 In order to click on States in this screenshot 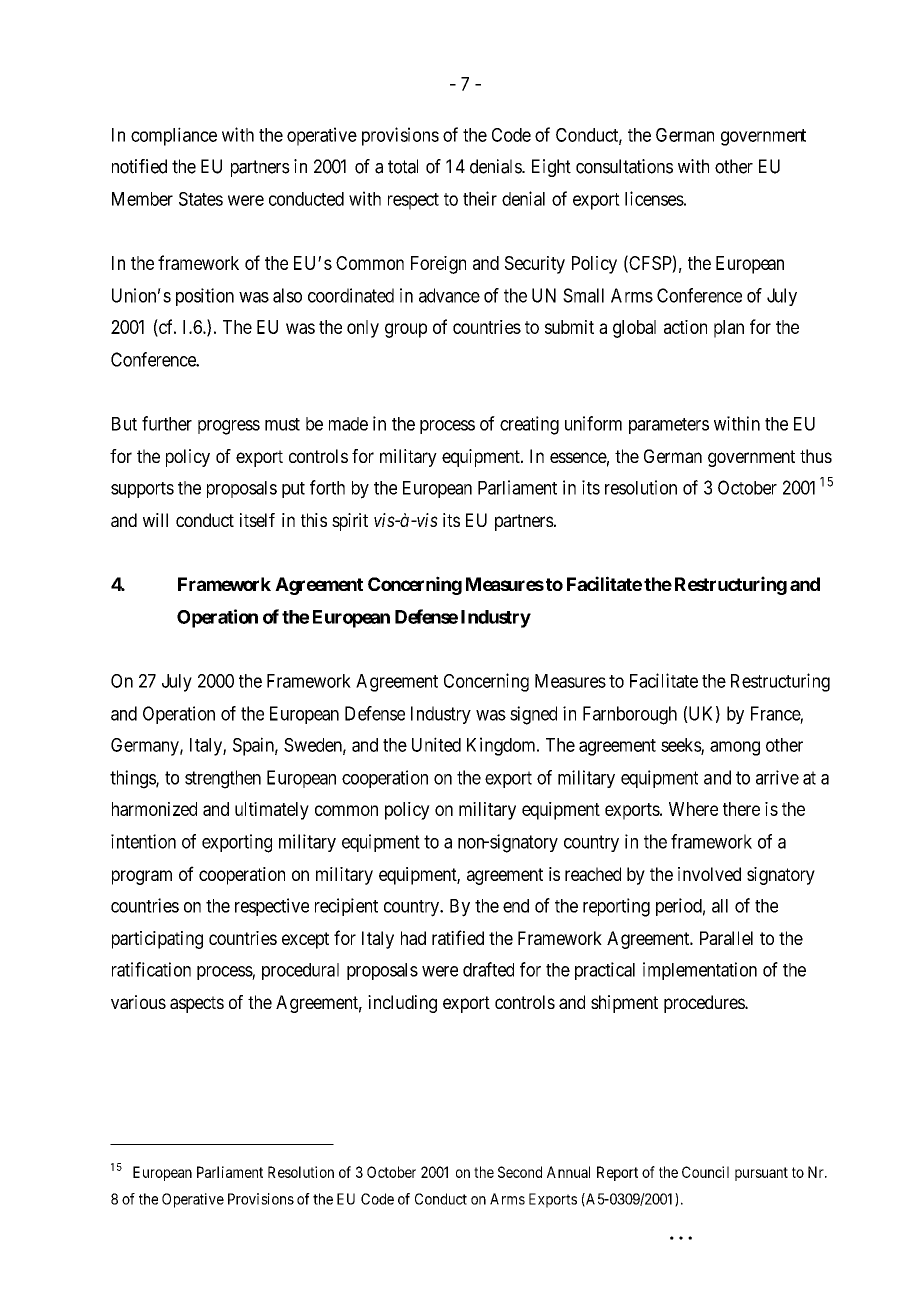, I will do `click(201, 199)`.
